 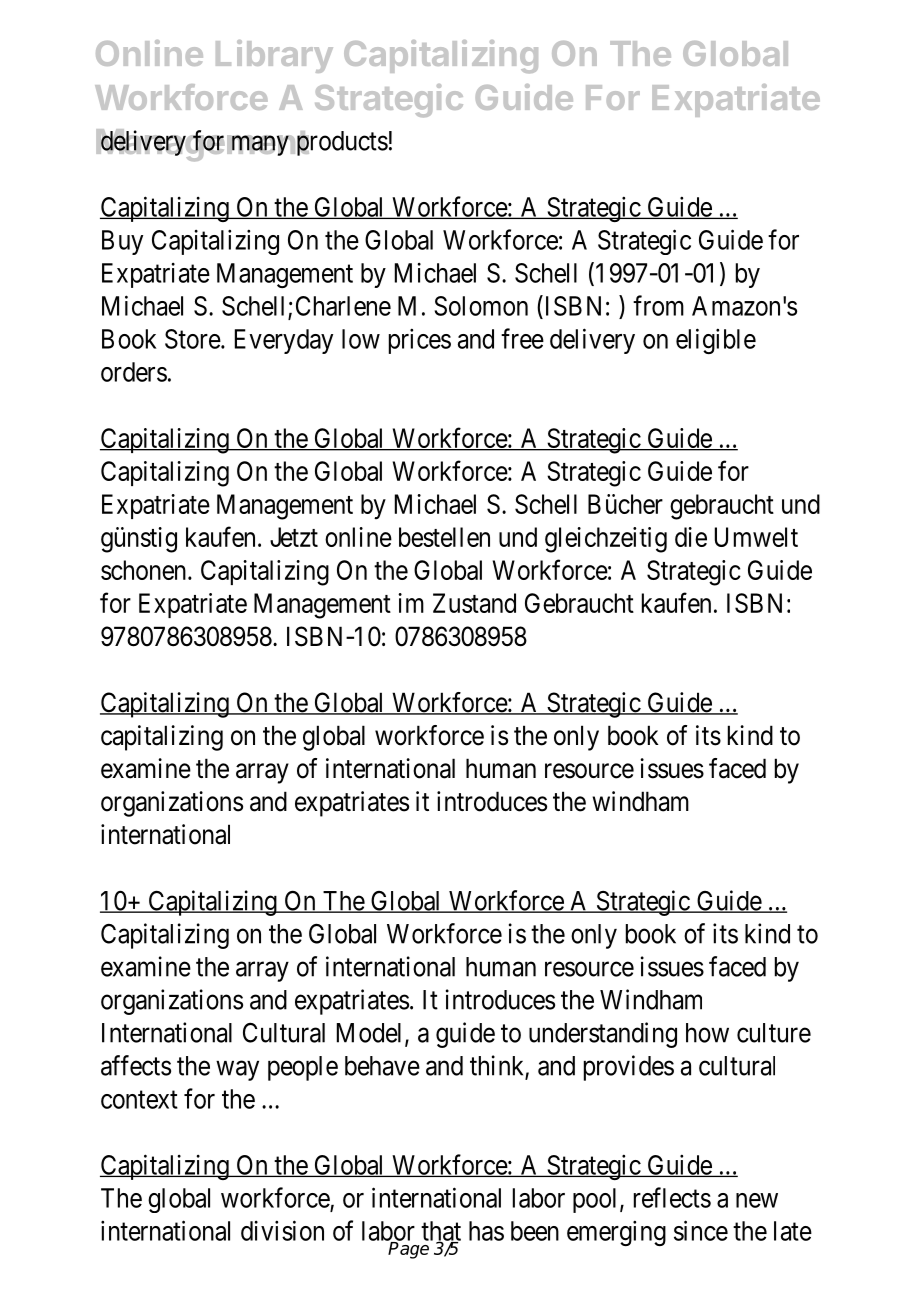 What do you see at coordinates (658, 305) in the document?
I see `from` at bounding box center [658, 305].
